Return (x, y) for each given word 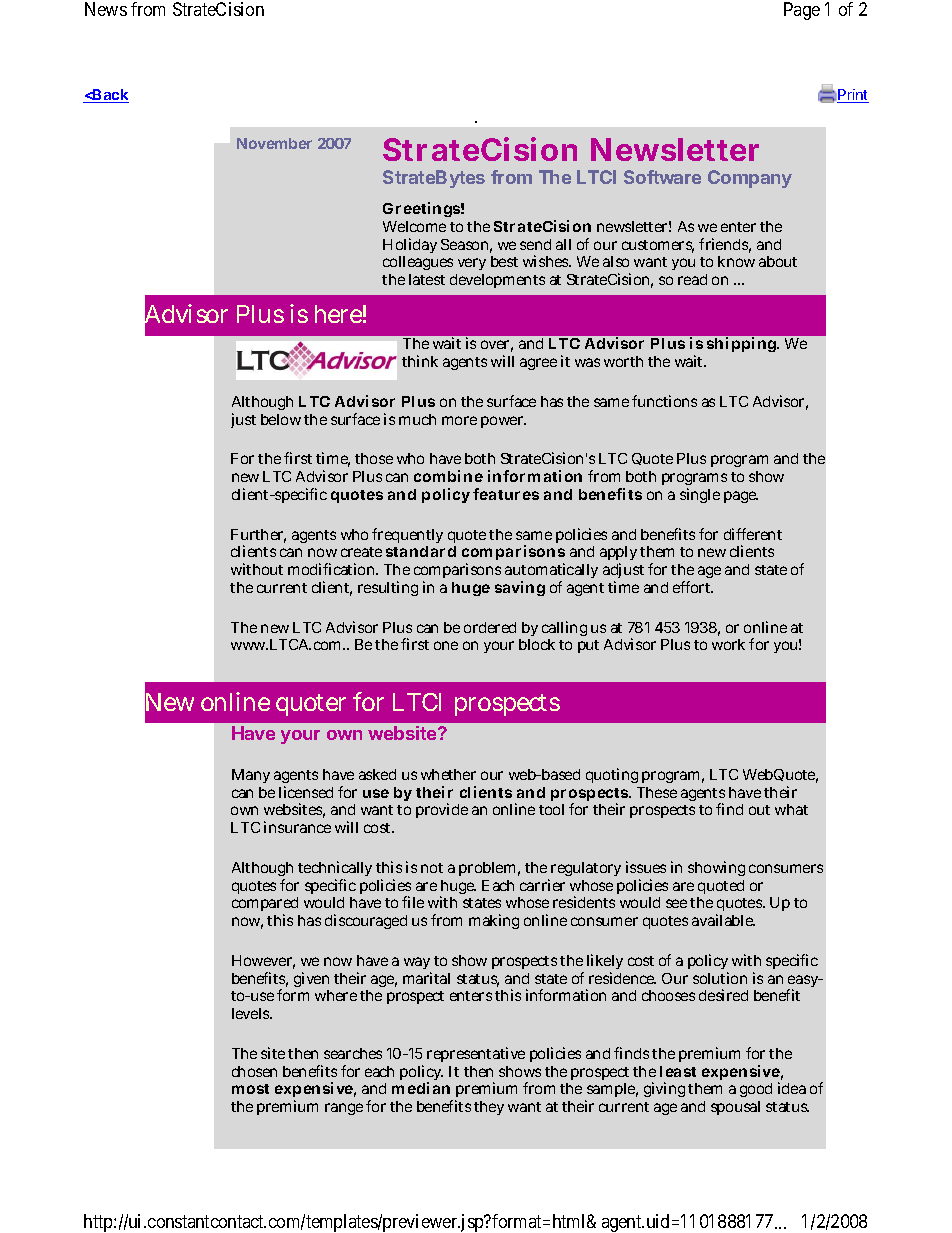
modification (333, 569)
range (344, 1109)
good (756, 1090)
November (274, 143)
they (489, 1108)
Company (750, 179)
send (535, 244)
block (537, 644)
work (728, 644)
